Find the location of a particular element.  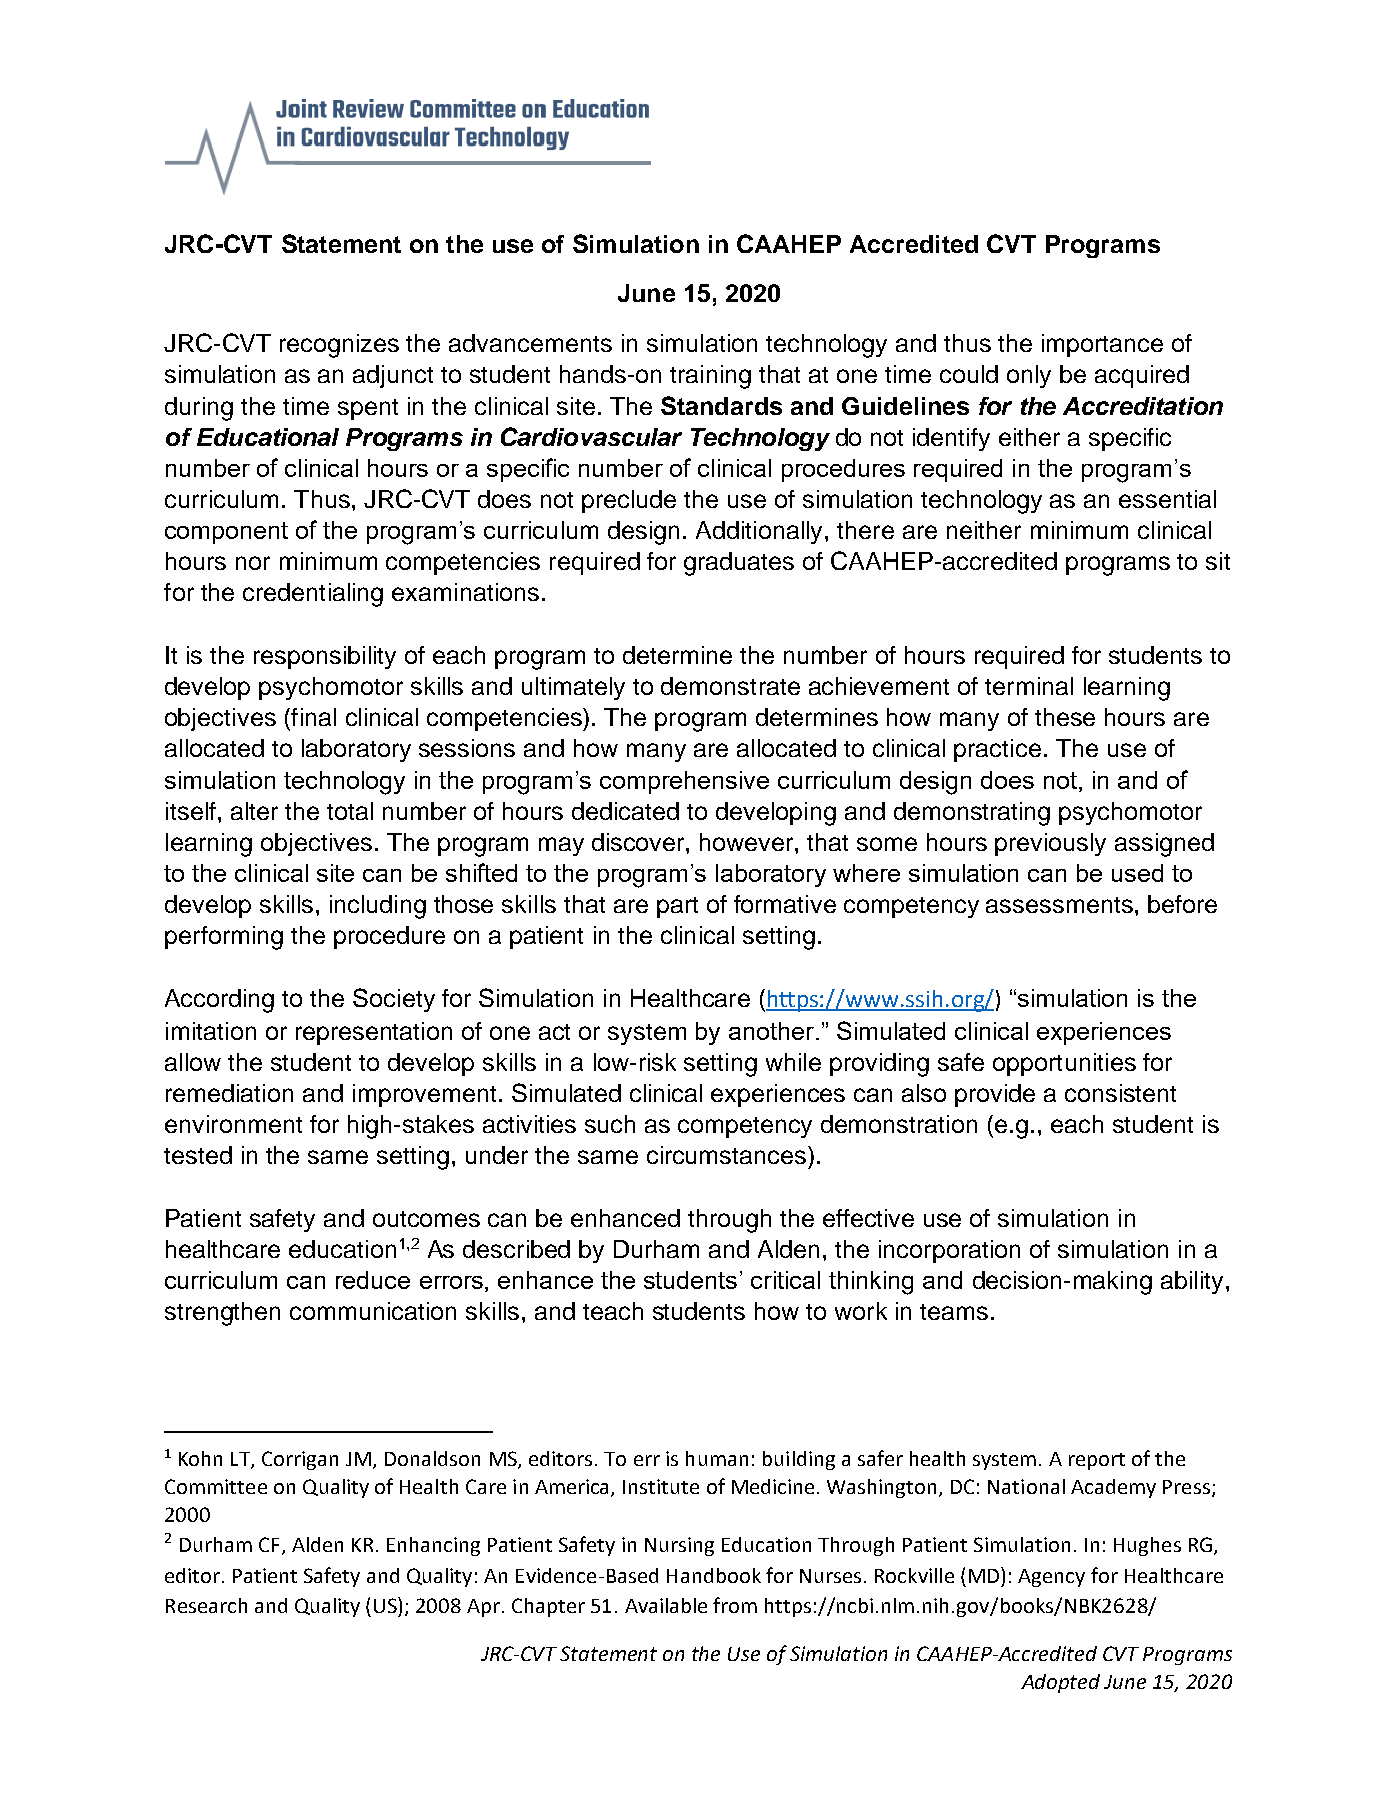

Research is located at coordinates (206, 1605).
